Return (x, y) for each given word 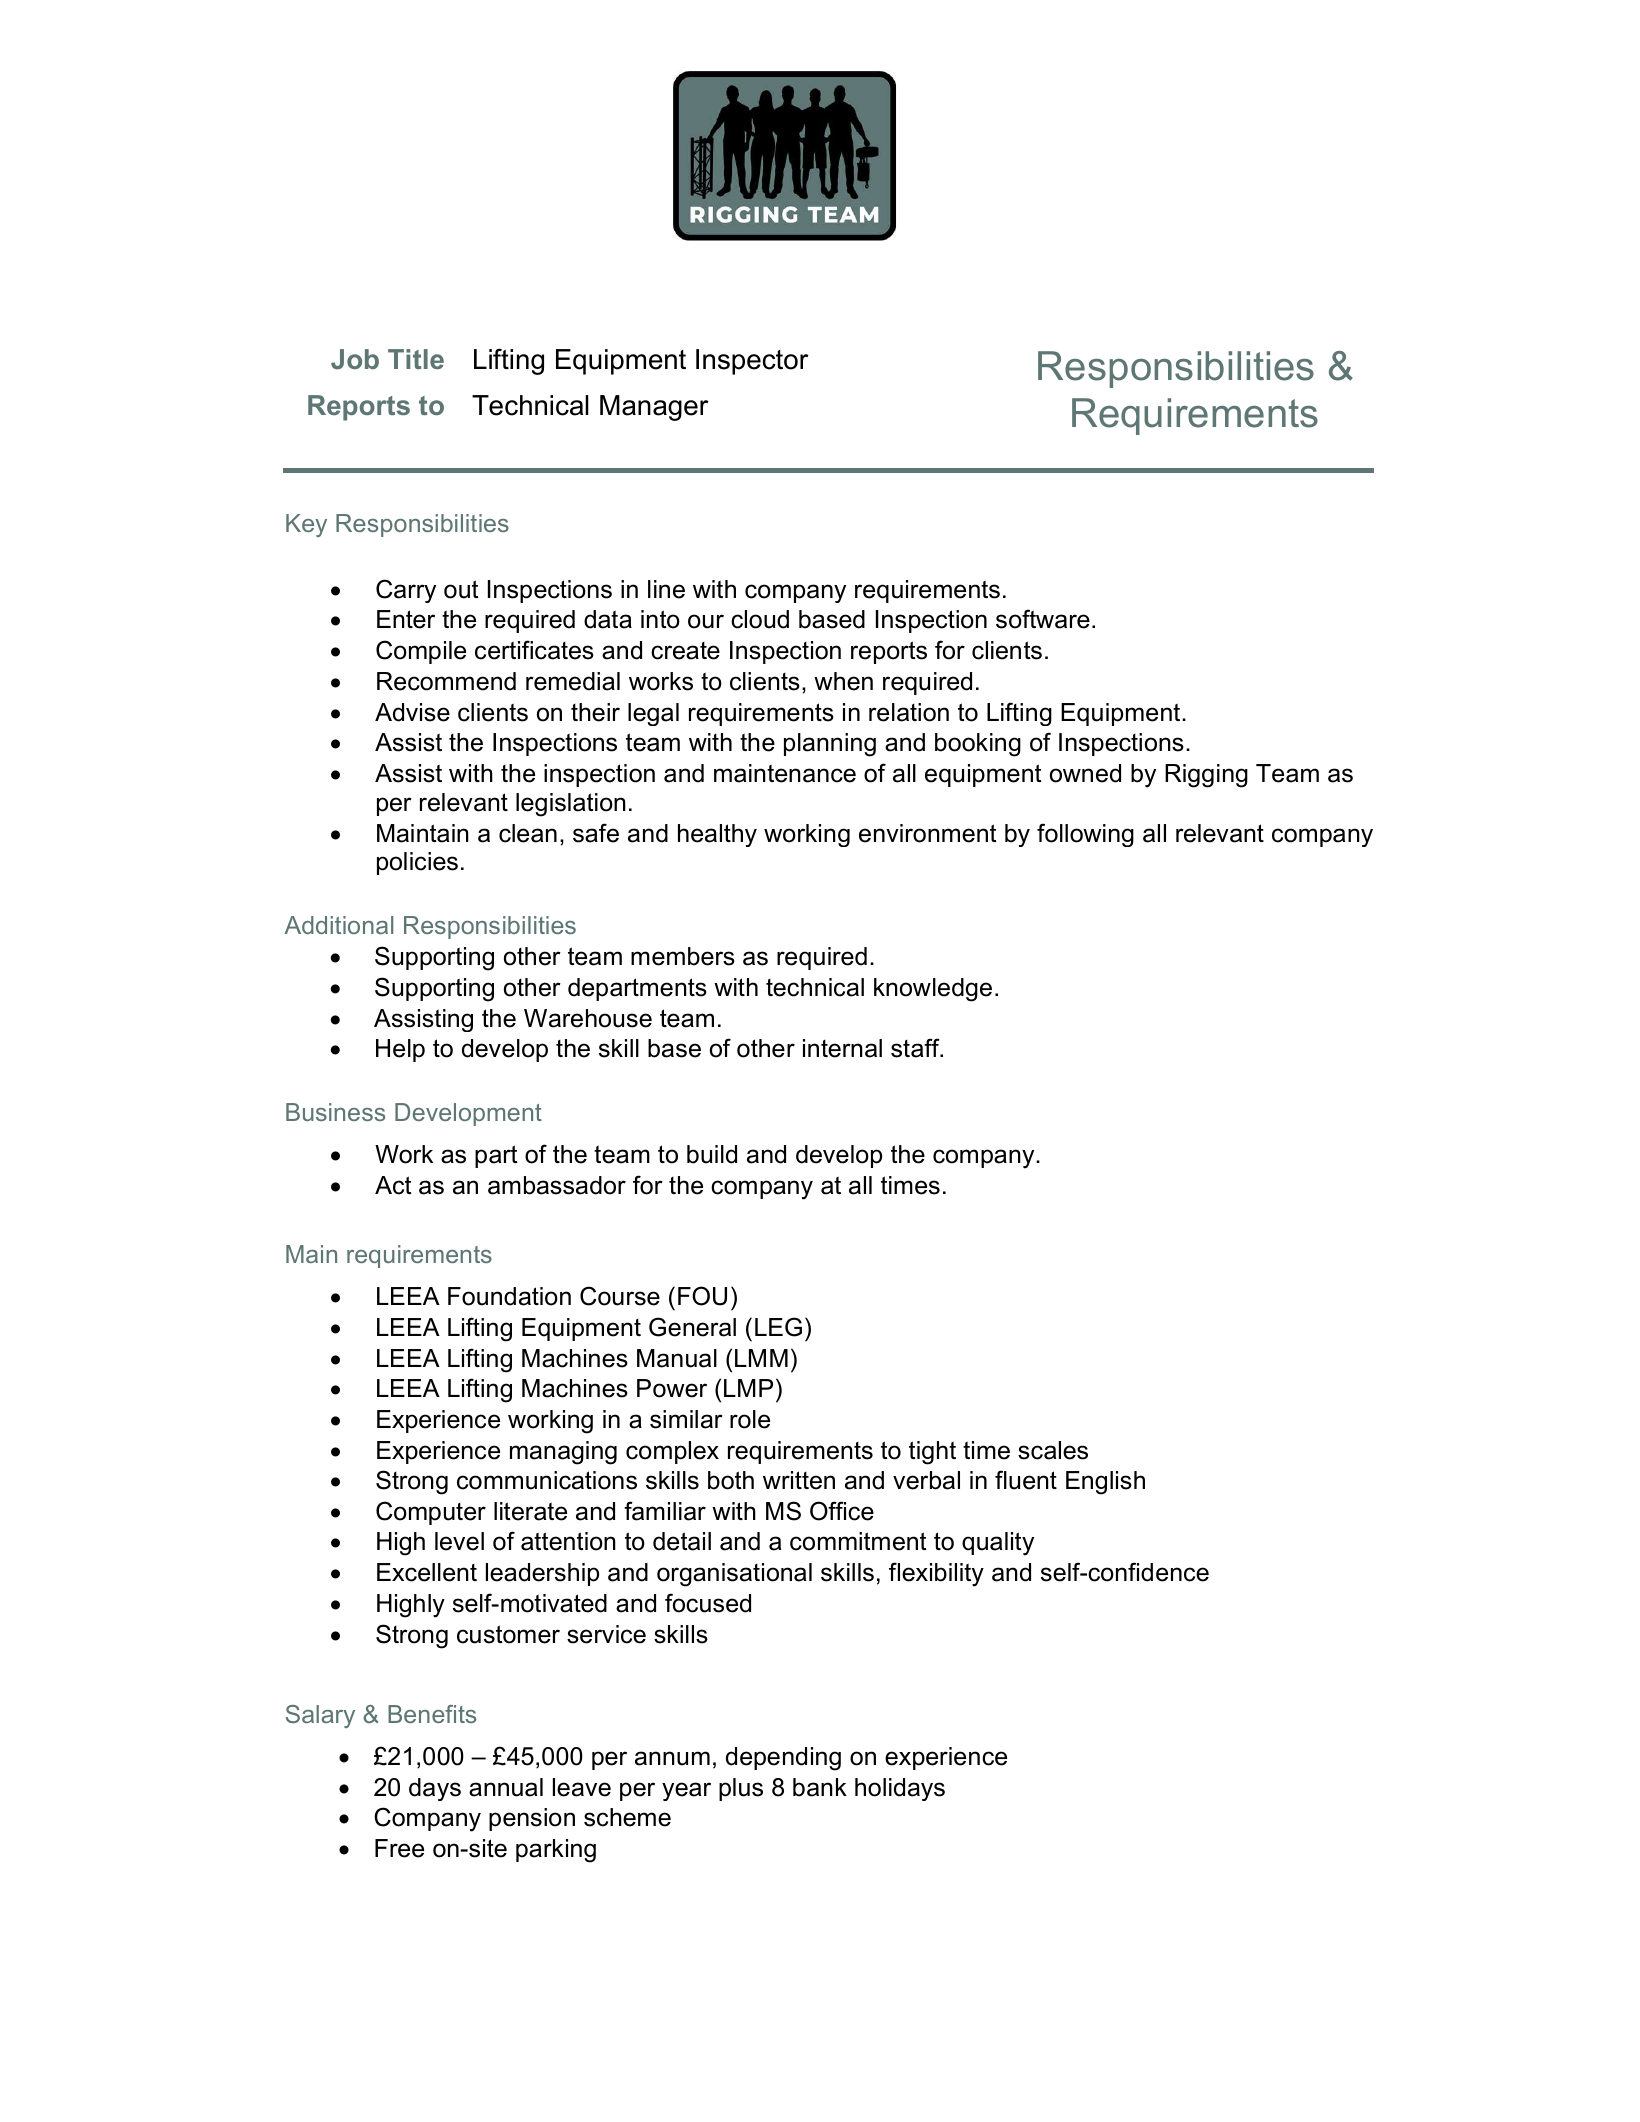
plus (741, 1789)
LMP (748, 1388)
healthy (717, 835)
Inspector (752, 362)
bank (820, 1787)
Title (416, 359)
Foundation (509, 1296)
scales (1053, 1450)
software (1043, 619)
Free (399, 1848)
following (1085, 835)
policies (417, 863)
